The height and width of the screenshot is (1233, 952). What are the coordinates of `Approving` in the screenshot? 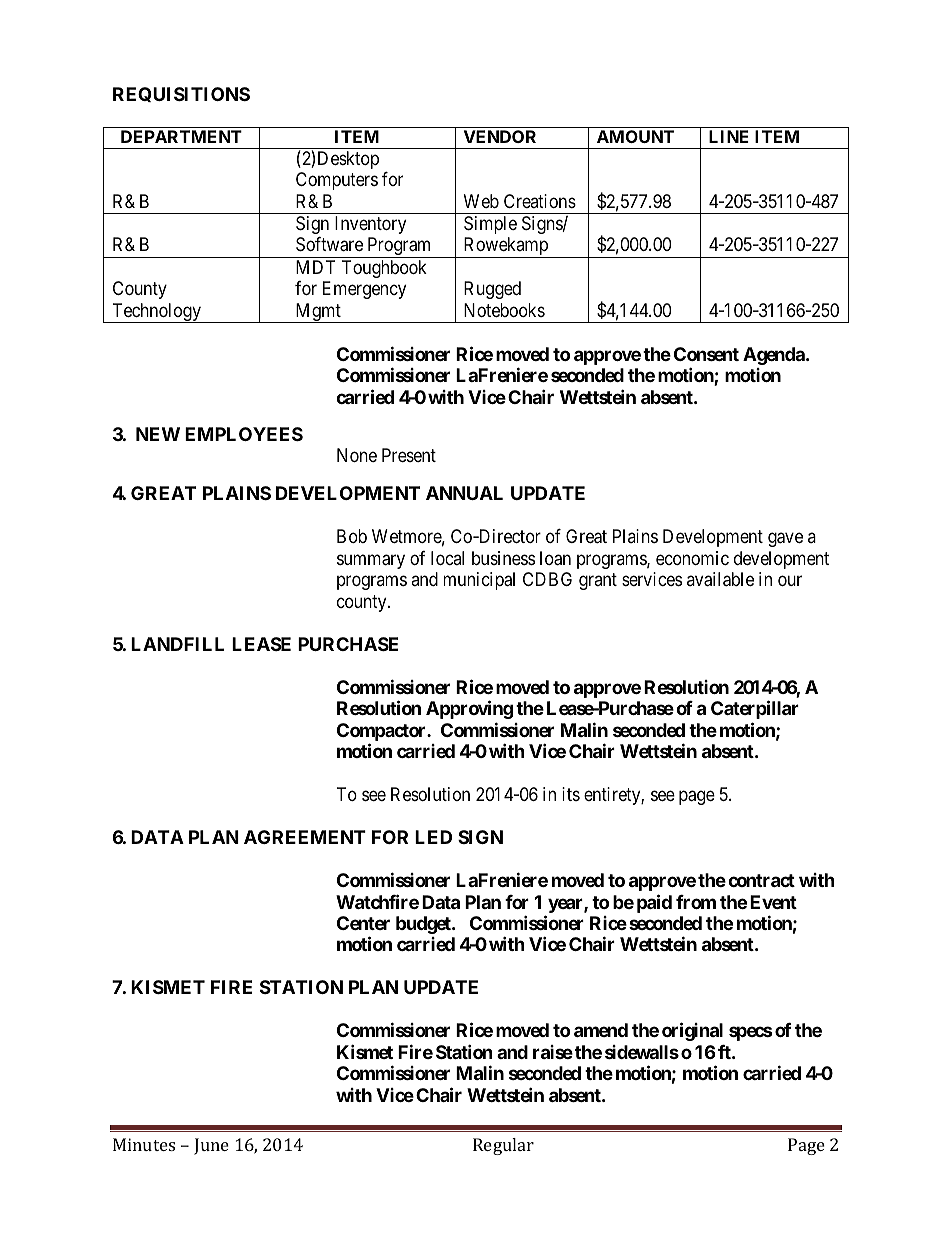 It's located at (469, 709).
